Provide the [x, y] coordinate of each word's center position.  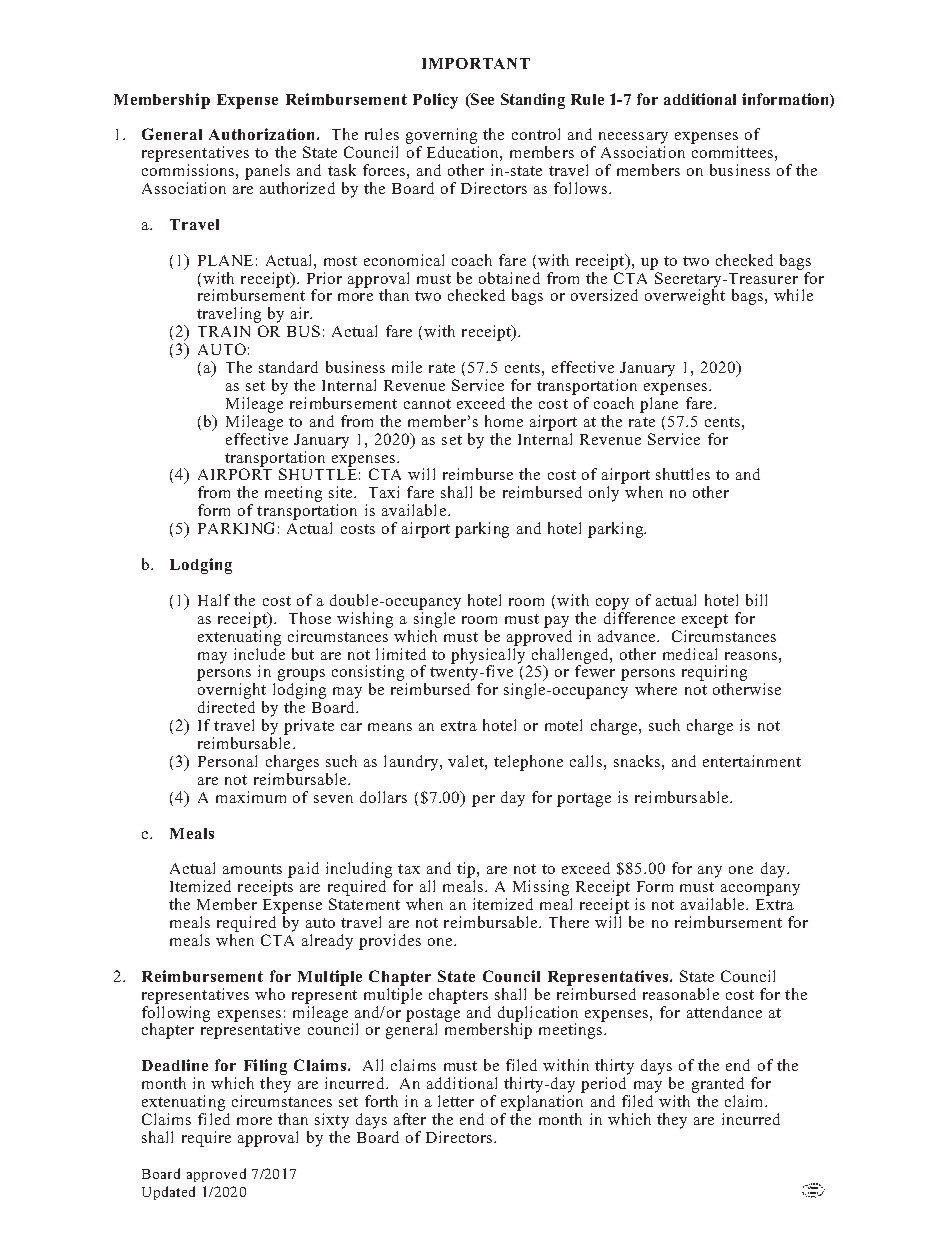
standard [288, 367]
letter [456, 1101]
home [504, 421]
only [604, 494]
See [481, 100]
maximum [251, 797]
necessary [633, 139]
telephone [528, 763]
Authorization [263, 134]
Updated [168, 1193]
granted [718, 1086]
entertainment [752, 761]
